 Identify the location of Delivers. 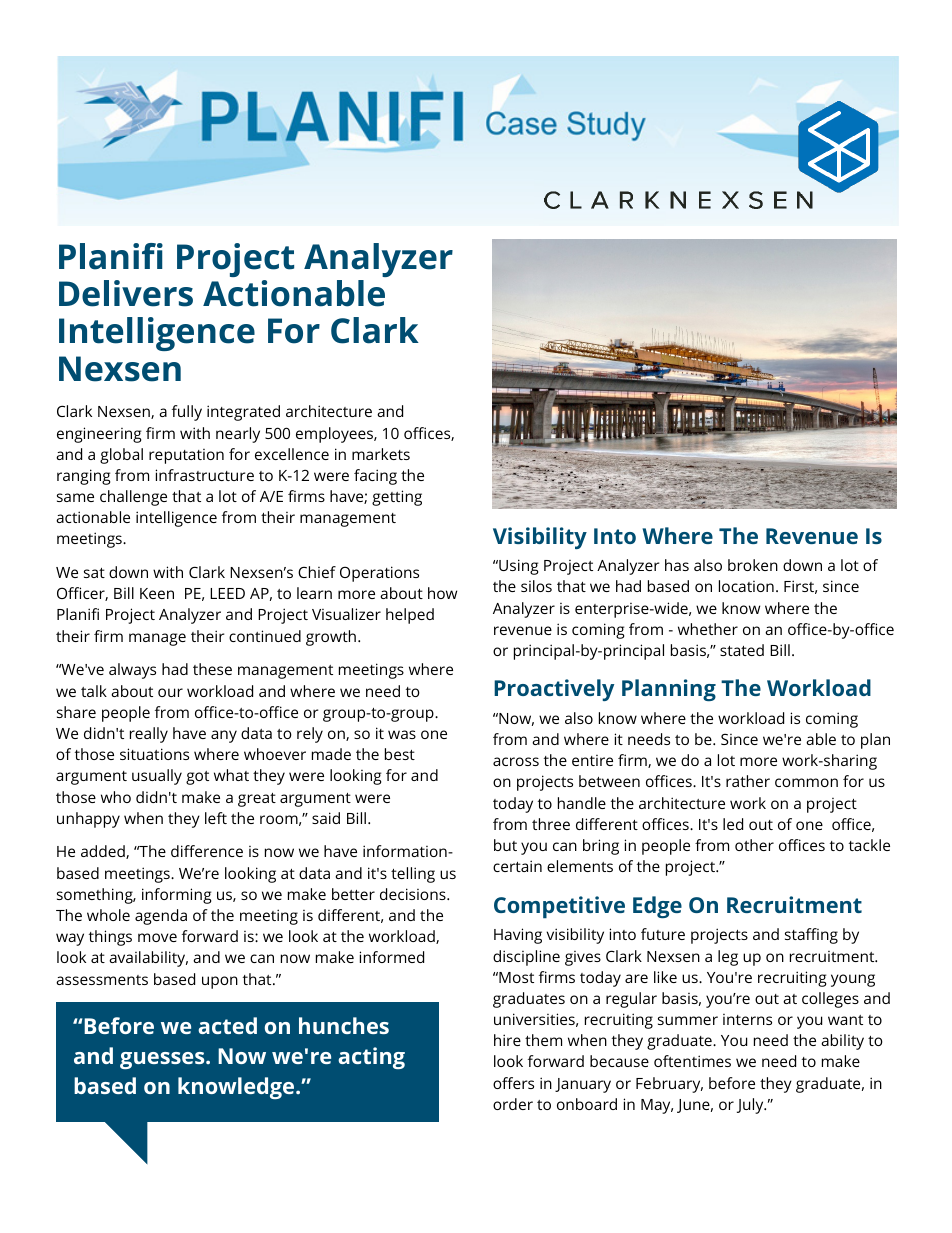
(126, 293).
